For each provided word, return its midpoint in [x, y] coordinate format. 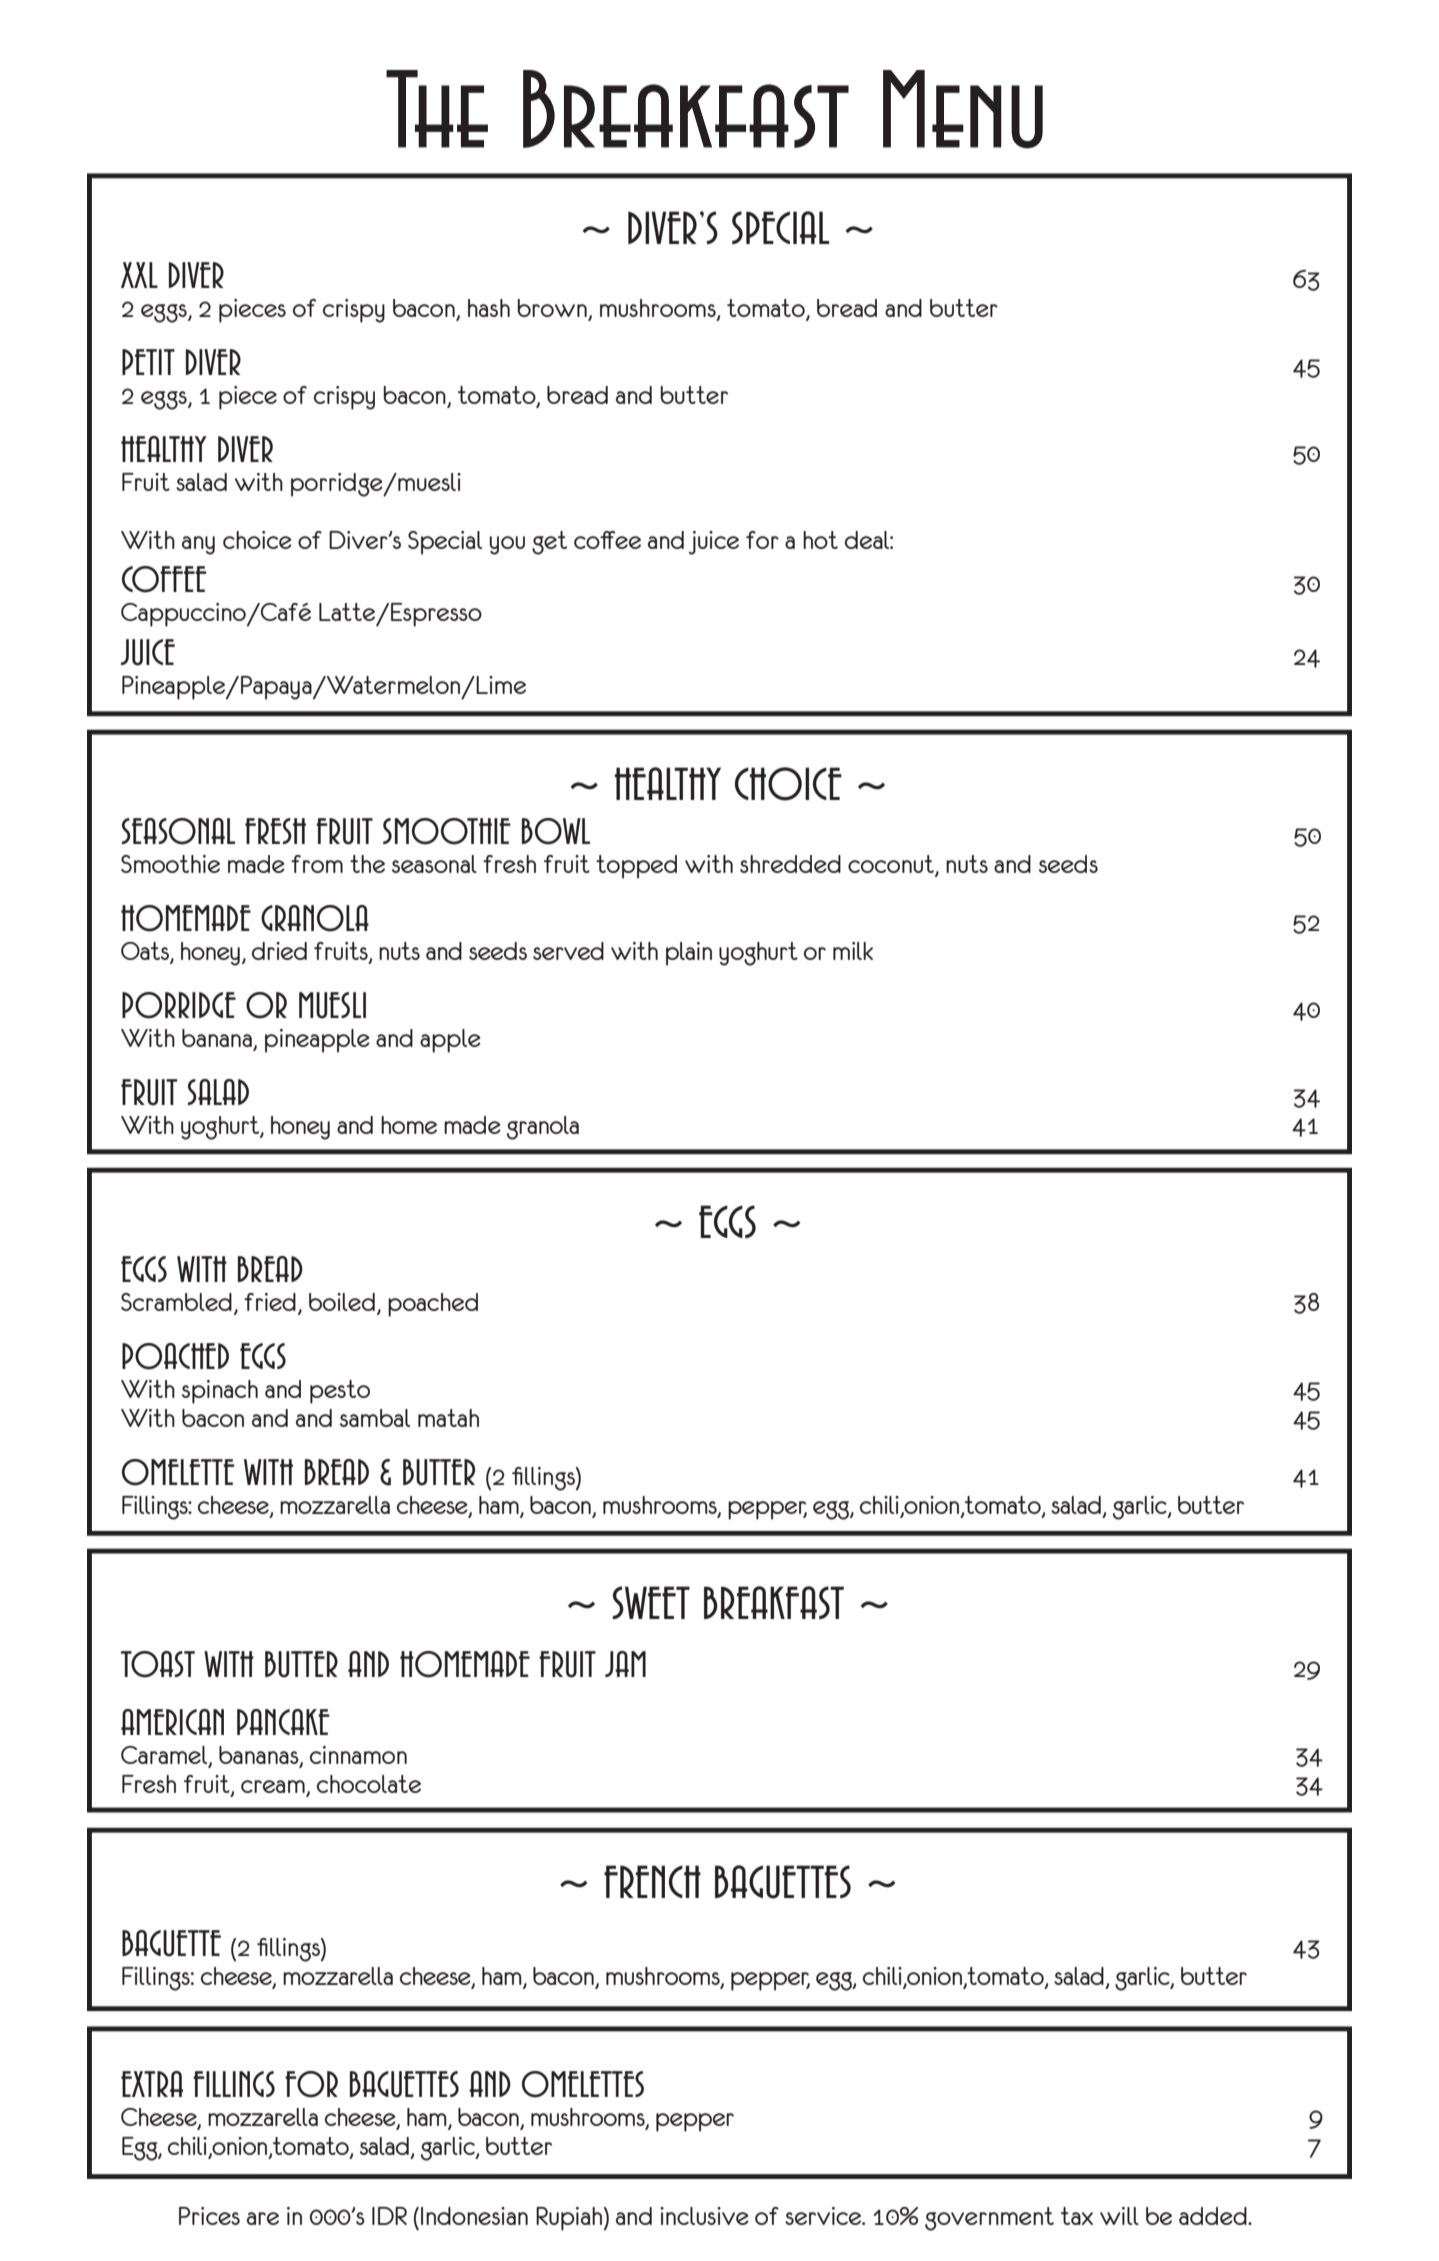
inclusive [704, 2216]
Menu [963, 109]
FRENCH [652, 1881]
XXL [139, 275]
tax [1077, 2216]
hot [820, 540]
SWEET [651, 1602]
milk [853, 951]
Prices [209, 2216]
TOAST [158, 1664]
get [549, 543]
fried [270, 1302]
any [198, 545]
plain [689, 954]
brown [552, 308]
